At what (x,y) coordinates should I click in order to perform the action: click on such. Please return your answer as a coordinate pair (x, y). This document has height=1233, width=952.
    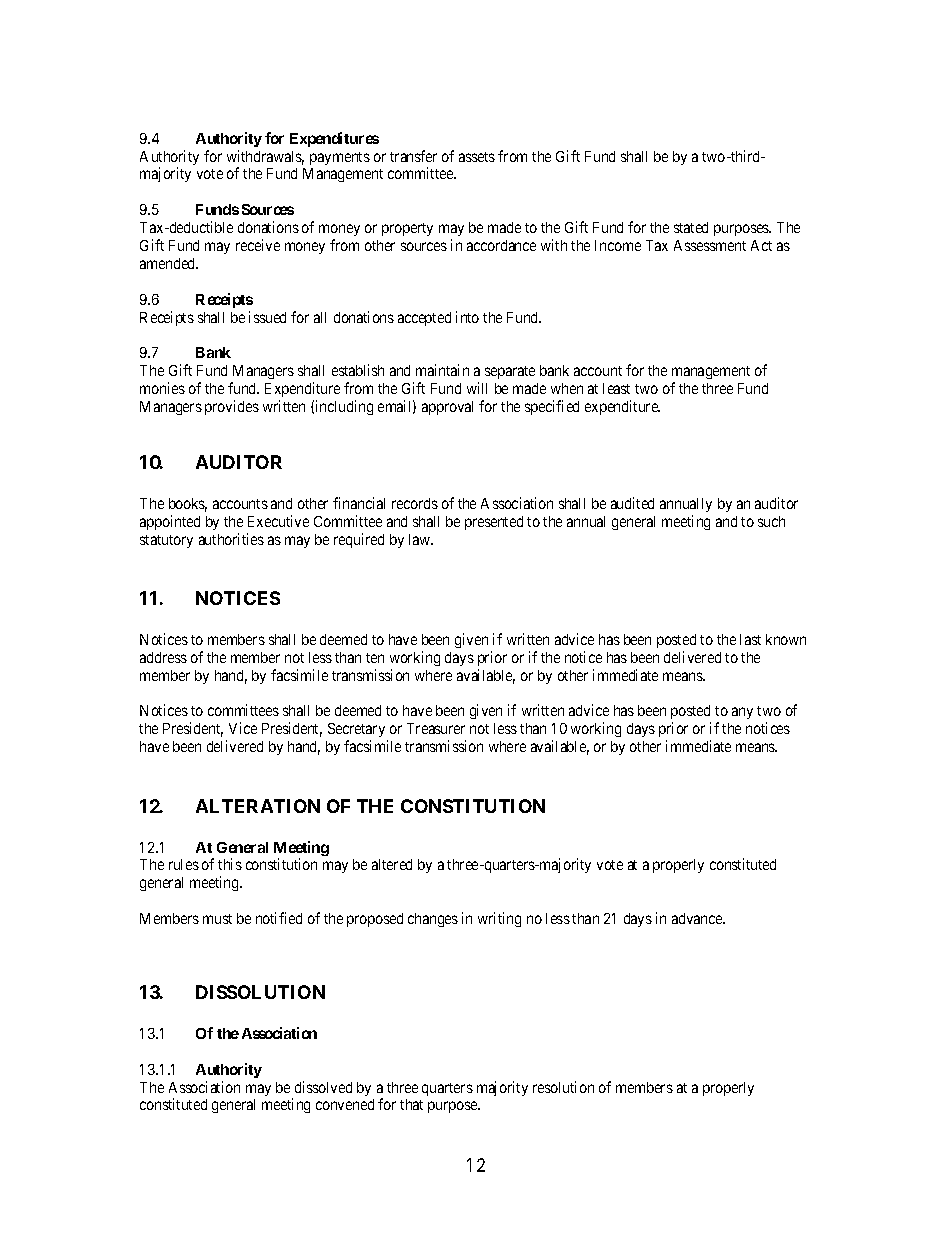
    Looking at the image, I should click on (771, 521).
